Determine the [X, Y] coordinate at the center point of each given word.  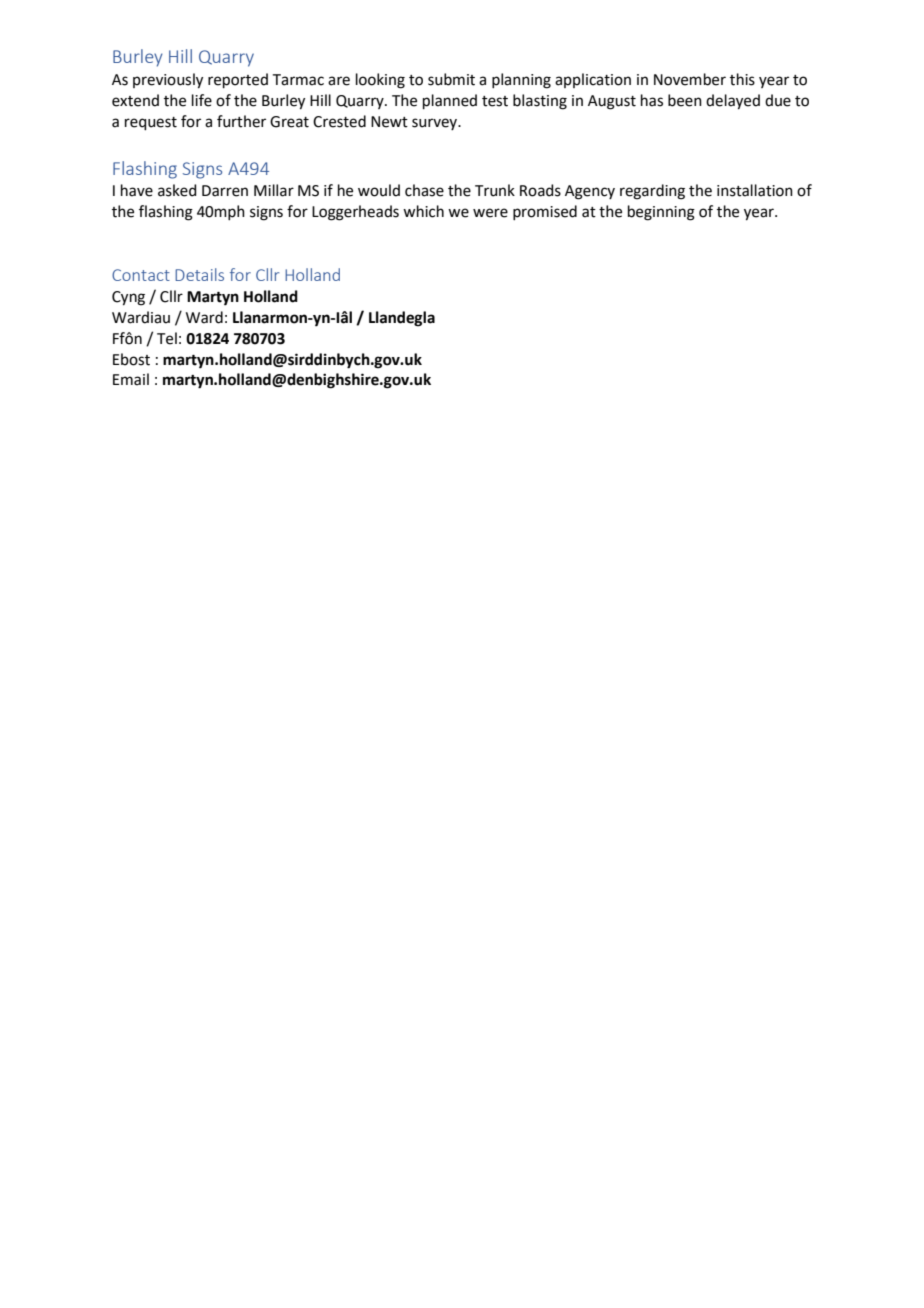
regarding [652, 192]
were [490, 213]
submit [451, 79]
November [690, 79]
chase [424, 190]
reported [238, 80]
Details [199, 274]
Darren [225, 191]
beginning [661, 213]
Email [131, 379]
